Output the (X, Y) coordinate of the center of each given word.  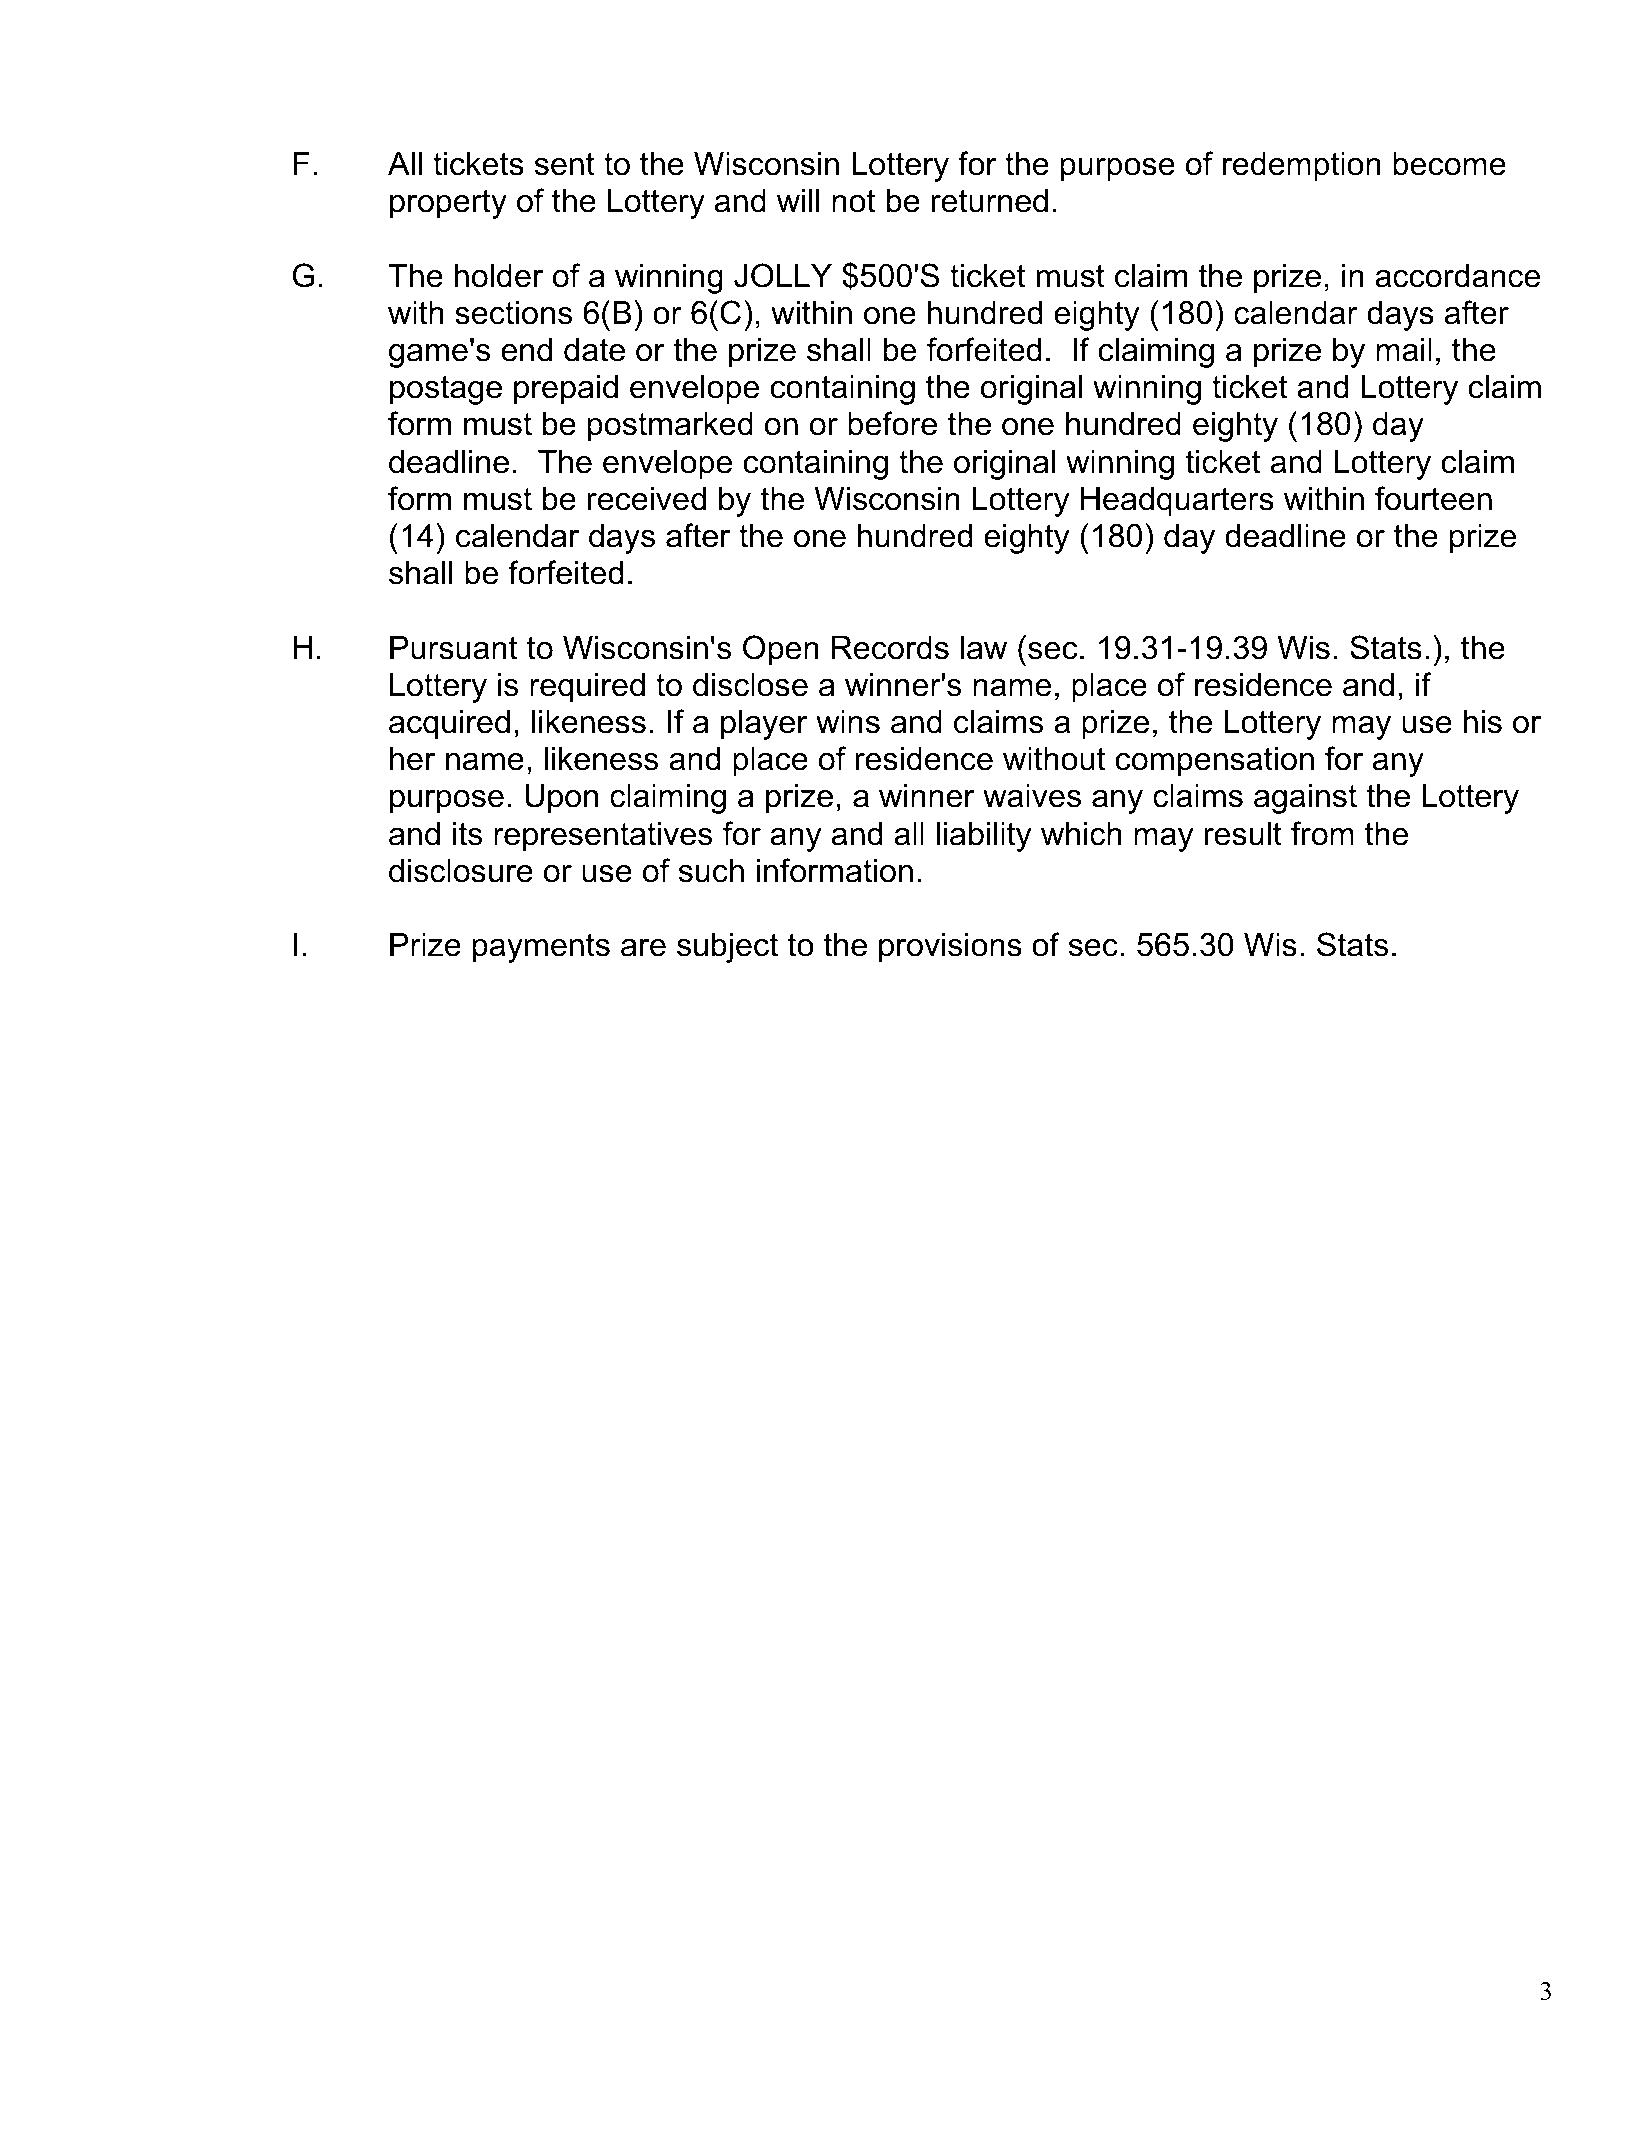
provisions (950, 948)
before (892, 423)
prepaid (566, 390)
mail (1404, 350)
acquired (449, 725)
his (1483, 722)
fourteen (1433, 498)
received (647, 499)
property (448, 204)
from (1322, 833)
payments (541, 948)
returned (990, 201)
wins (848, 722)
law (984, 648)
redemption (1302, 167)
